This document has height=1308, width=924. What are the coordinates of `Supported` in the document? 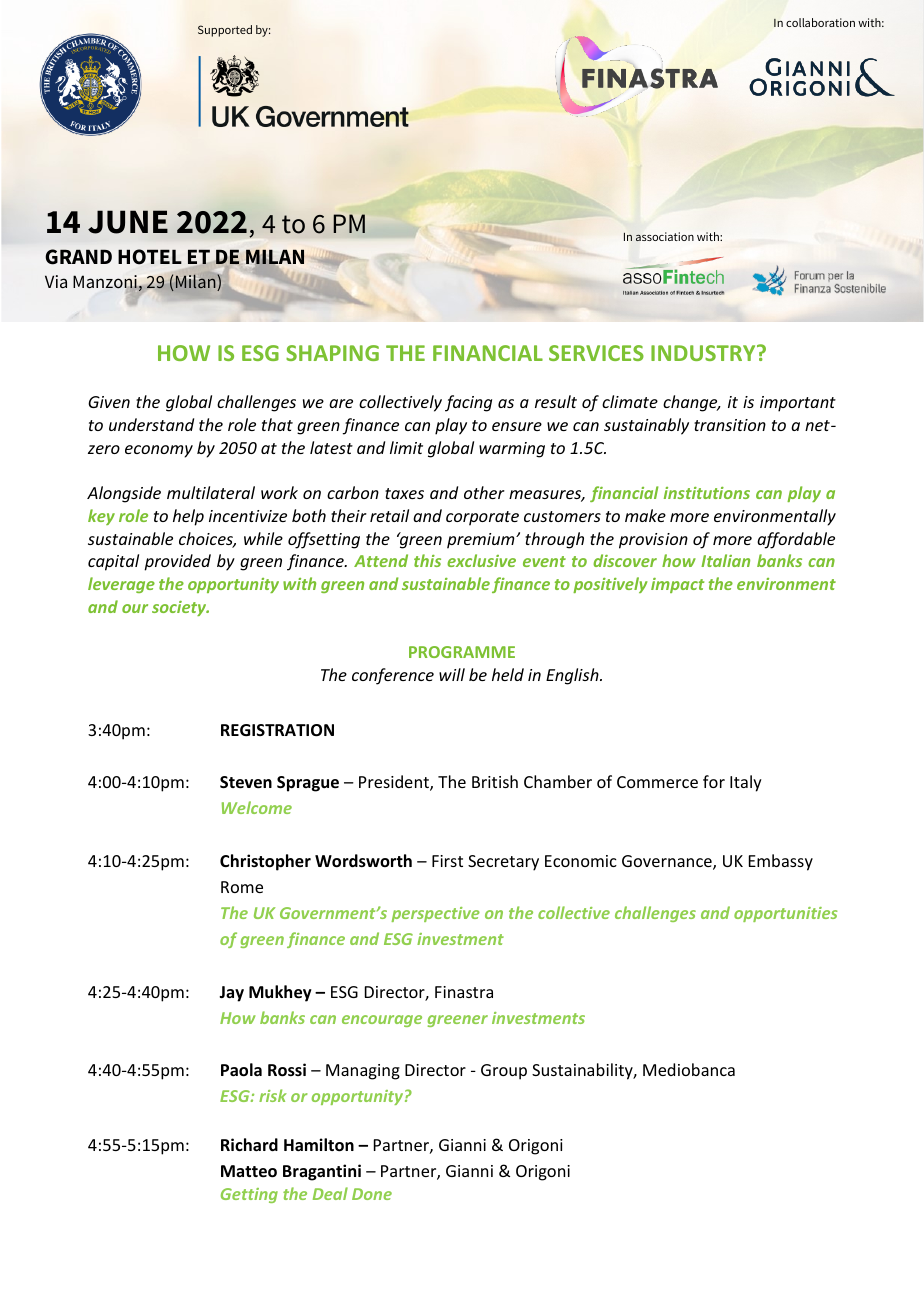 It's located at (225, 31).
